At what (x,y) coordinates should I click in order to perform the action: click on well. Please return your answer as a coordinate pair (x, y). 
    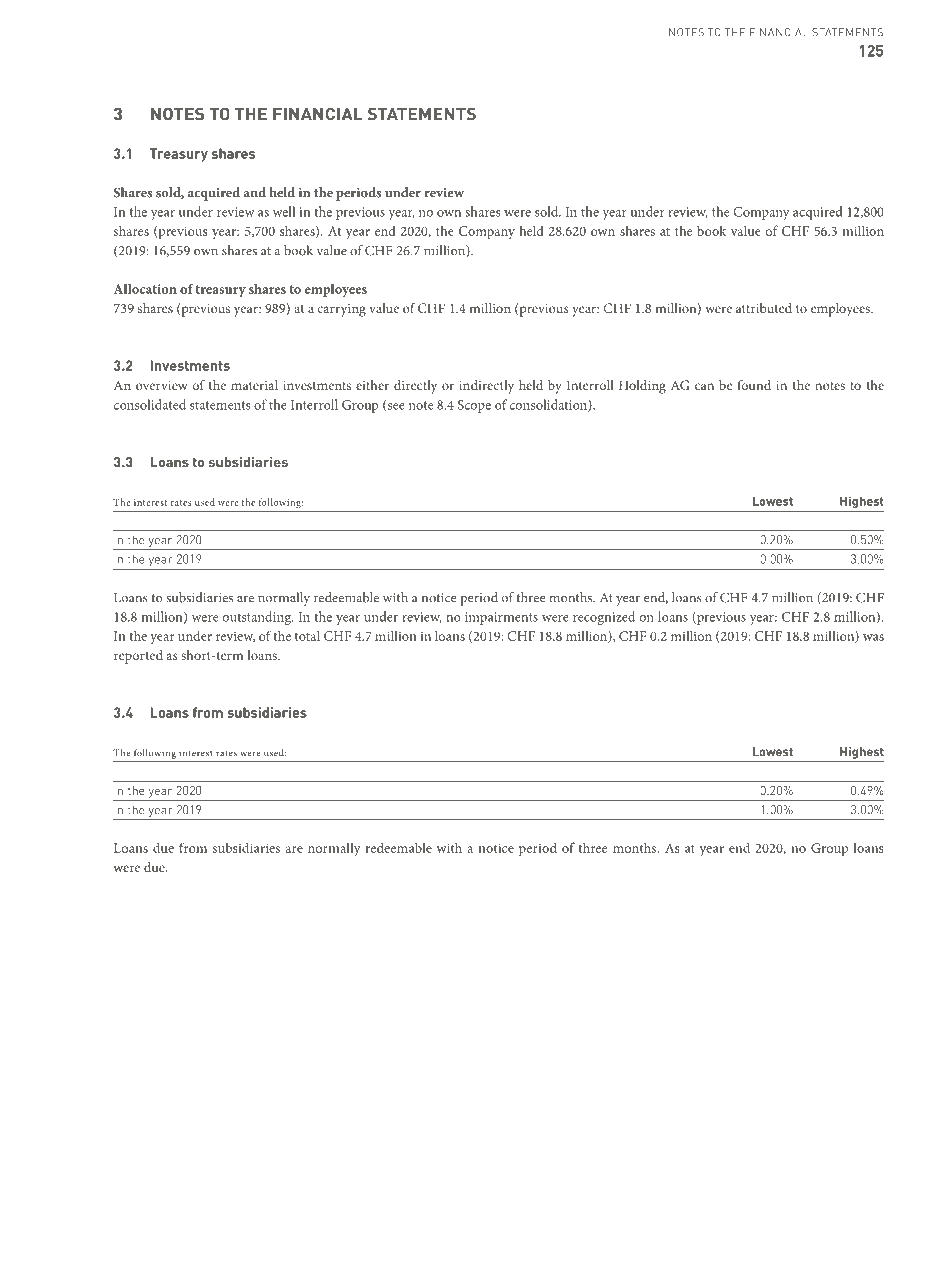
    Looking at the image, I should click on (284, 211).
